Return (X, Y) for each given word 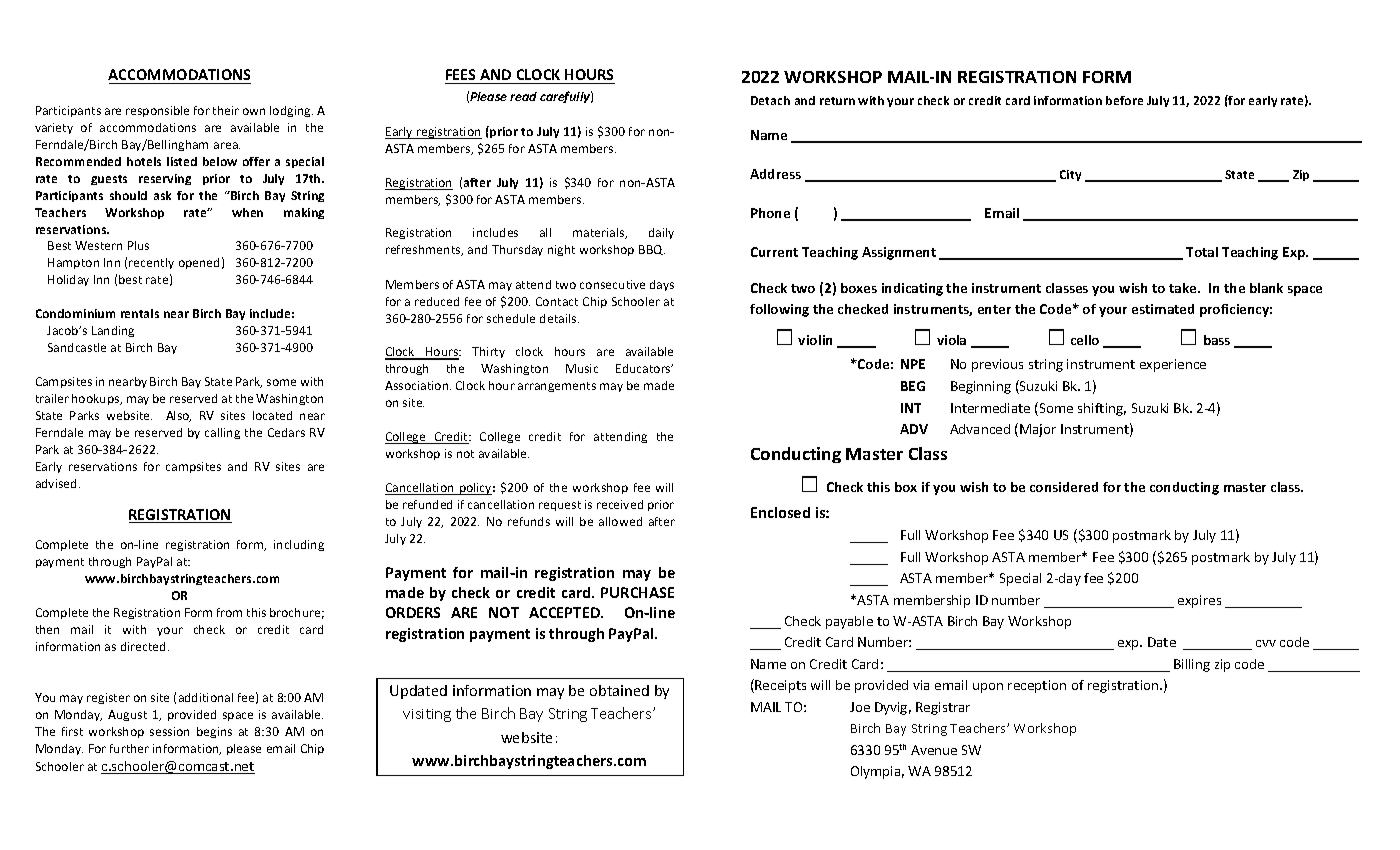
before (1124, 100)
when (247, 212)
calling (222, 433)
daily (661, 233)
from (229, 612)
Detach (770, 100)
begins (214, 732)
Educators (644, 368)
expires (1199, 601)
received (620, 504)
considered (1064, 487)
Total (1202, 252)
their (226, 110)
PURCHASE (637, 592)
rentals (140, 313)
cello (1085, 340)
